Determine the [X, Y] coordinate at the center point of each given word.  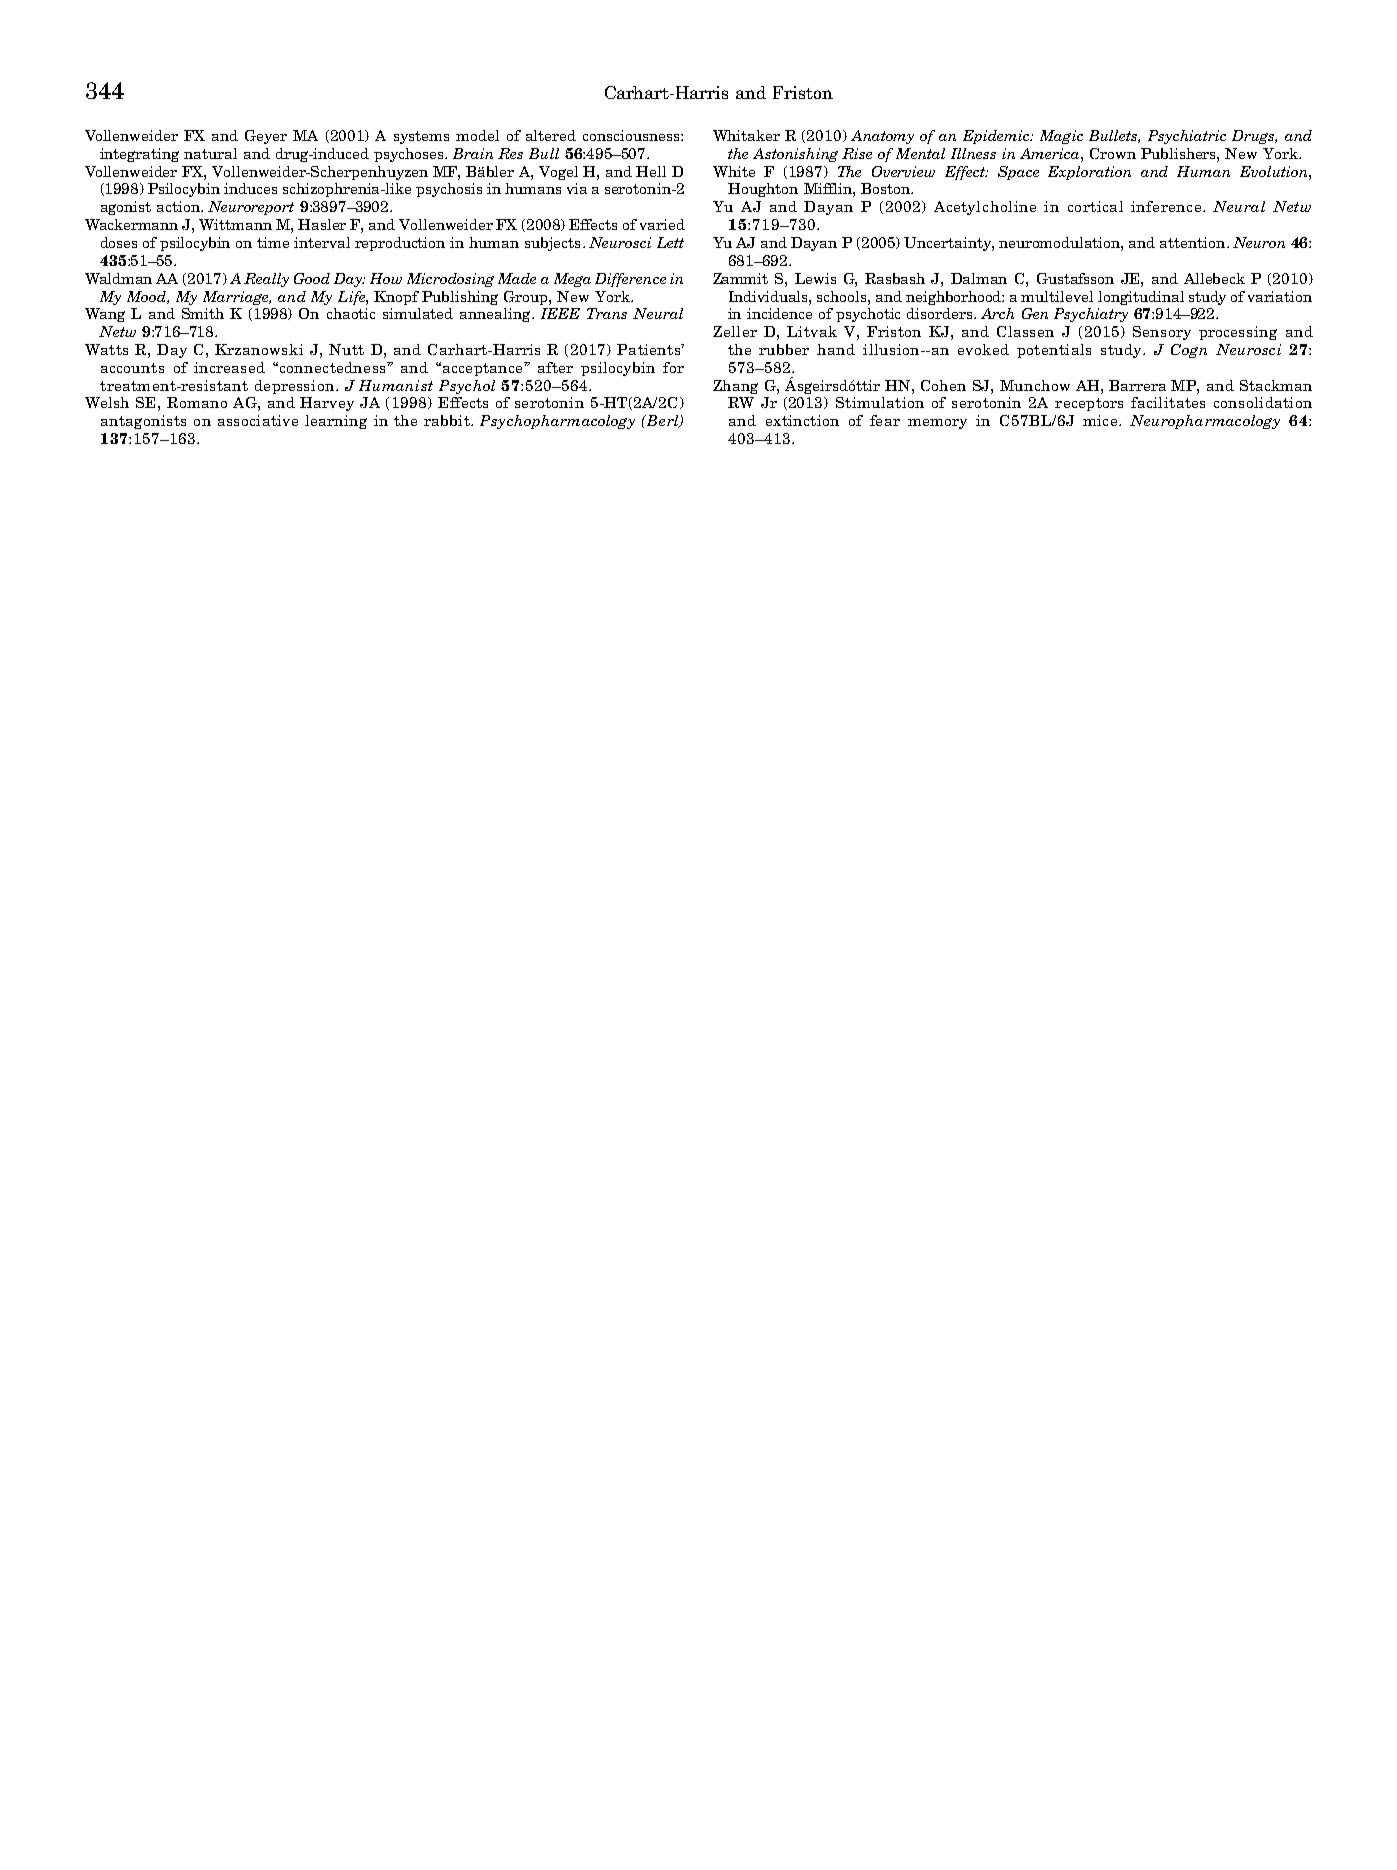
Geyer [266, 137]
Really [266, 280]
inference [1166, 206]
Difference [630, 280]
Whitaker [746, 135]
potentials [1054, 351]
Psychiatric [1187, 137]
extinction [802, 420]
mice [1100, 420]
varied [662, 224]
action [179, 206]
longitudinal [1141, 298]
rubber [784, 349]
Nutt [346, 349]
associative [258, 420]
